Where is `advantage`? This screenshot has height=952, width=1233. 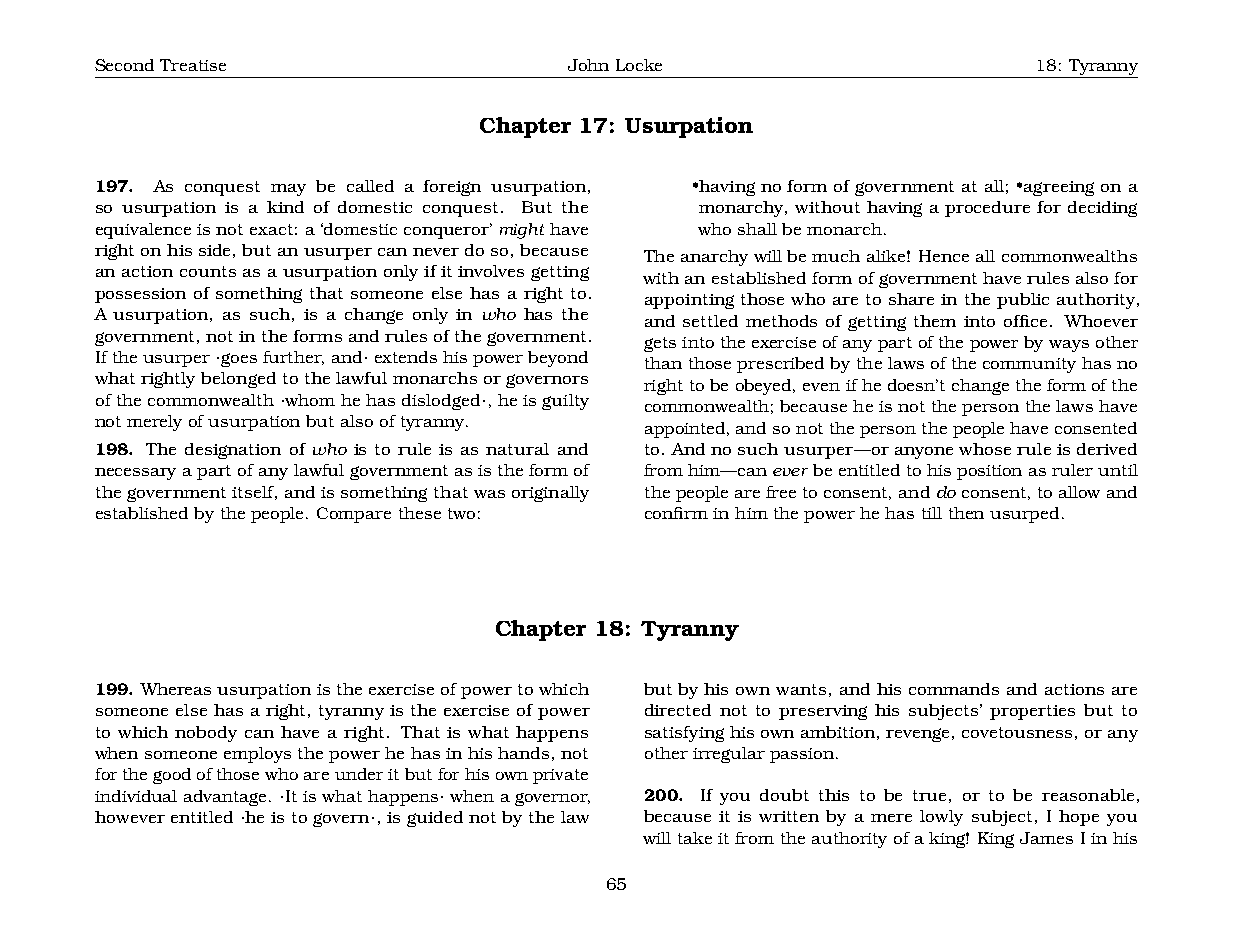
advantage is located at coordinates (225, 798).
